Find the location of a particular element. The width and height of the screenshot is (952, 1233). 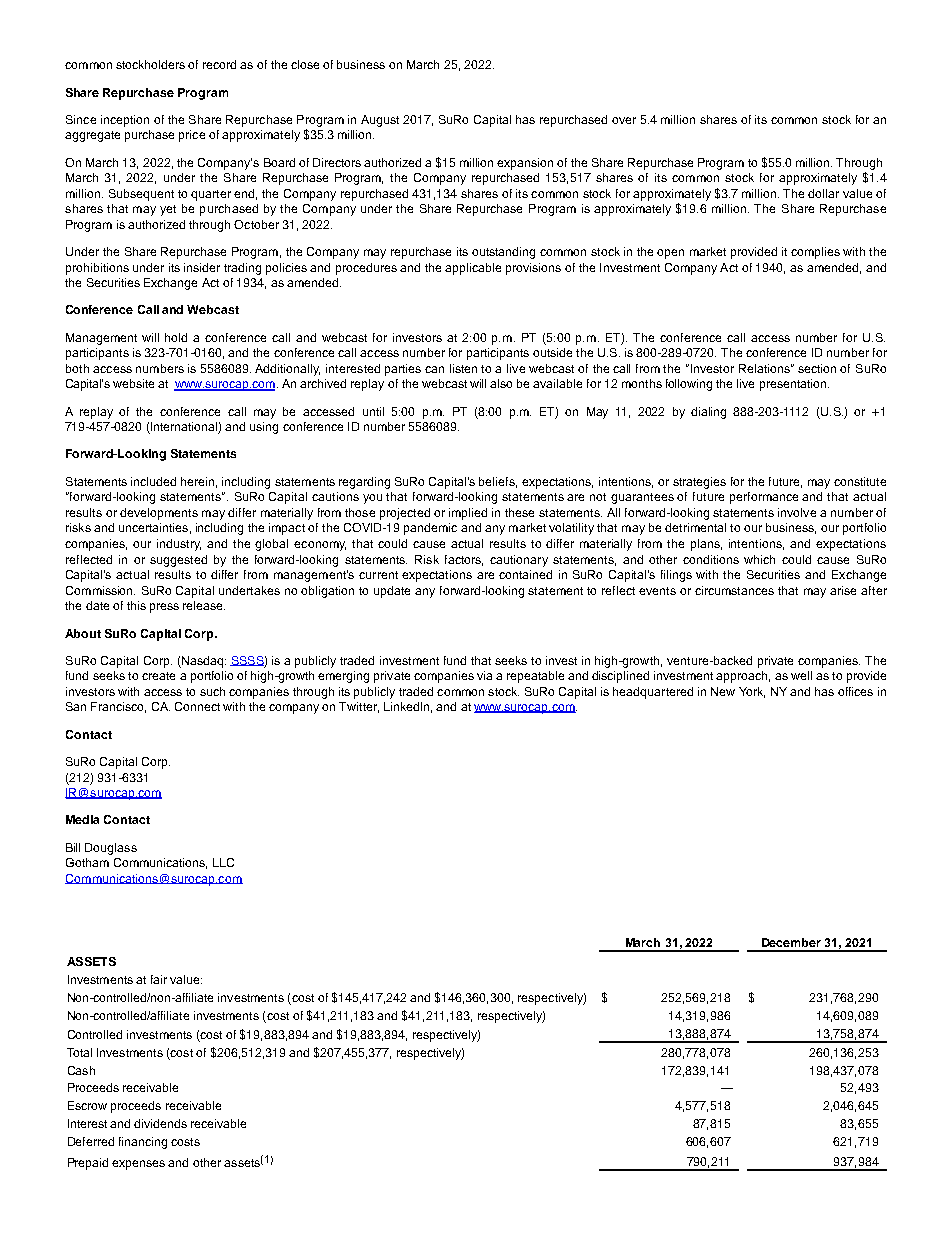

New is located at coordinates (723, 691).
